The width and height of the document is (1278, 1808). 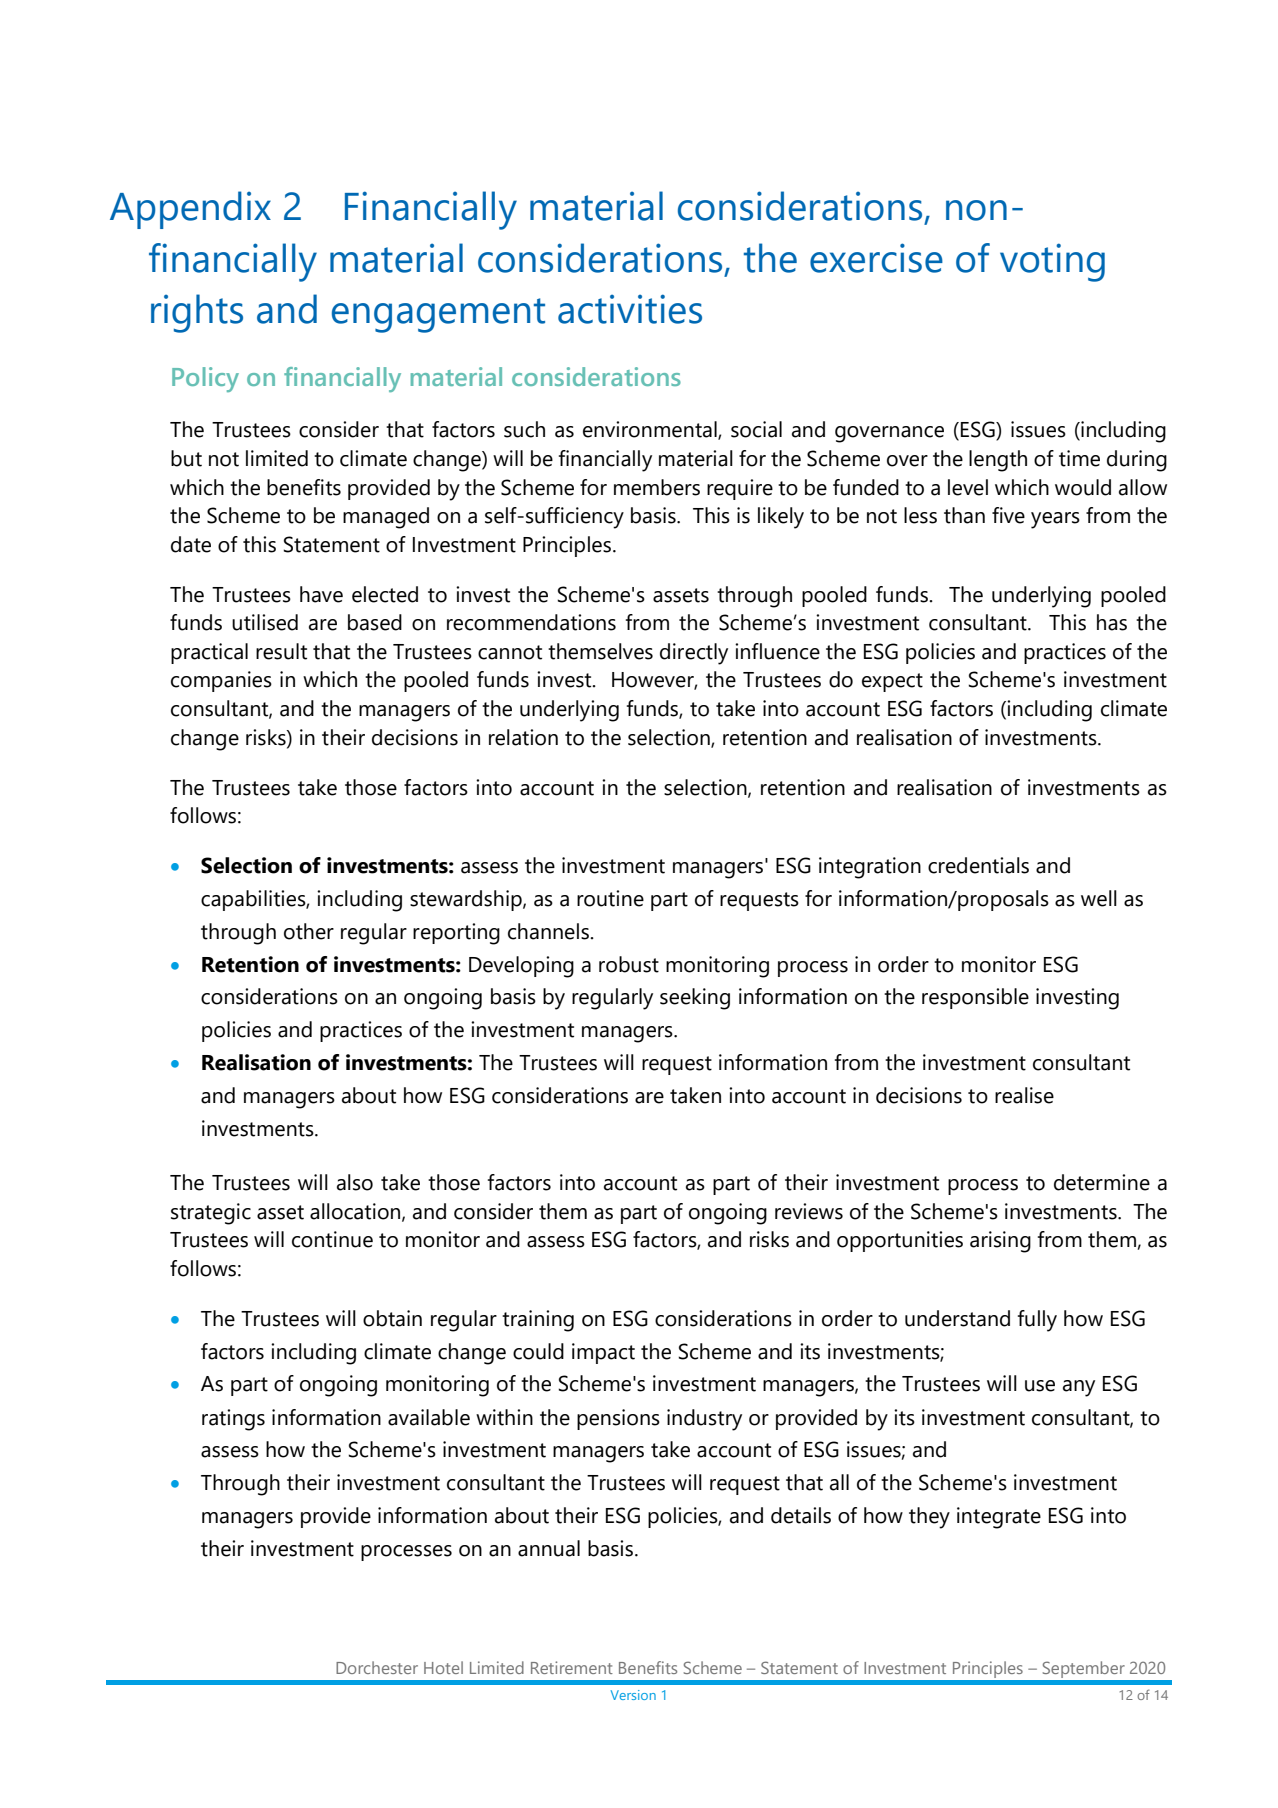 What do you see at coordinates (321, 594) in the document?
I see `have` at bounding box center [321, 594].
